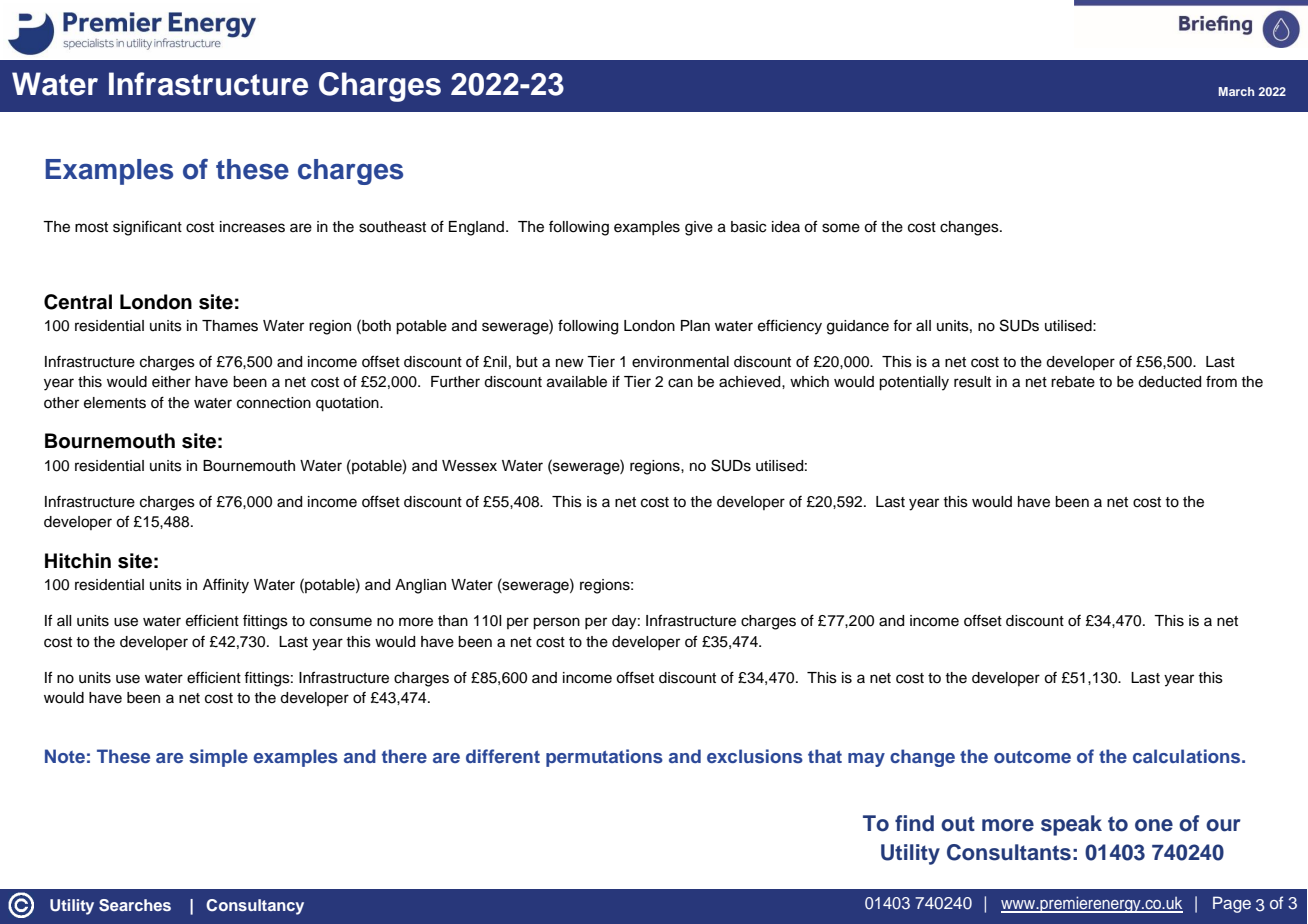  What do you see at coordinates (230, 326) in the screenshot?
I see `Thames` at bounding box center [230, 326].
